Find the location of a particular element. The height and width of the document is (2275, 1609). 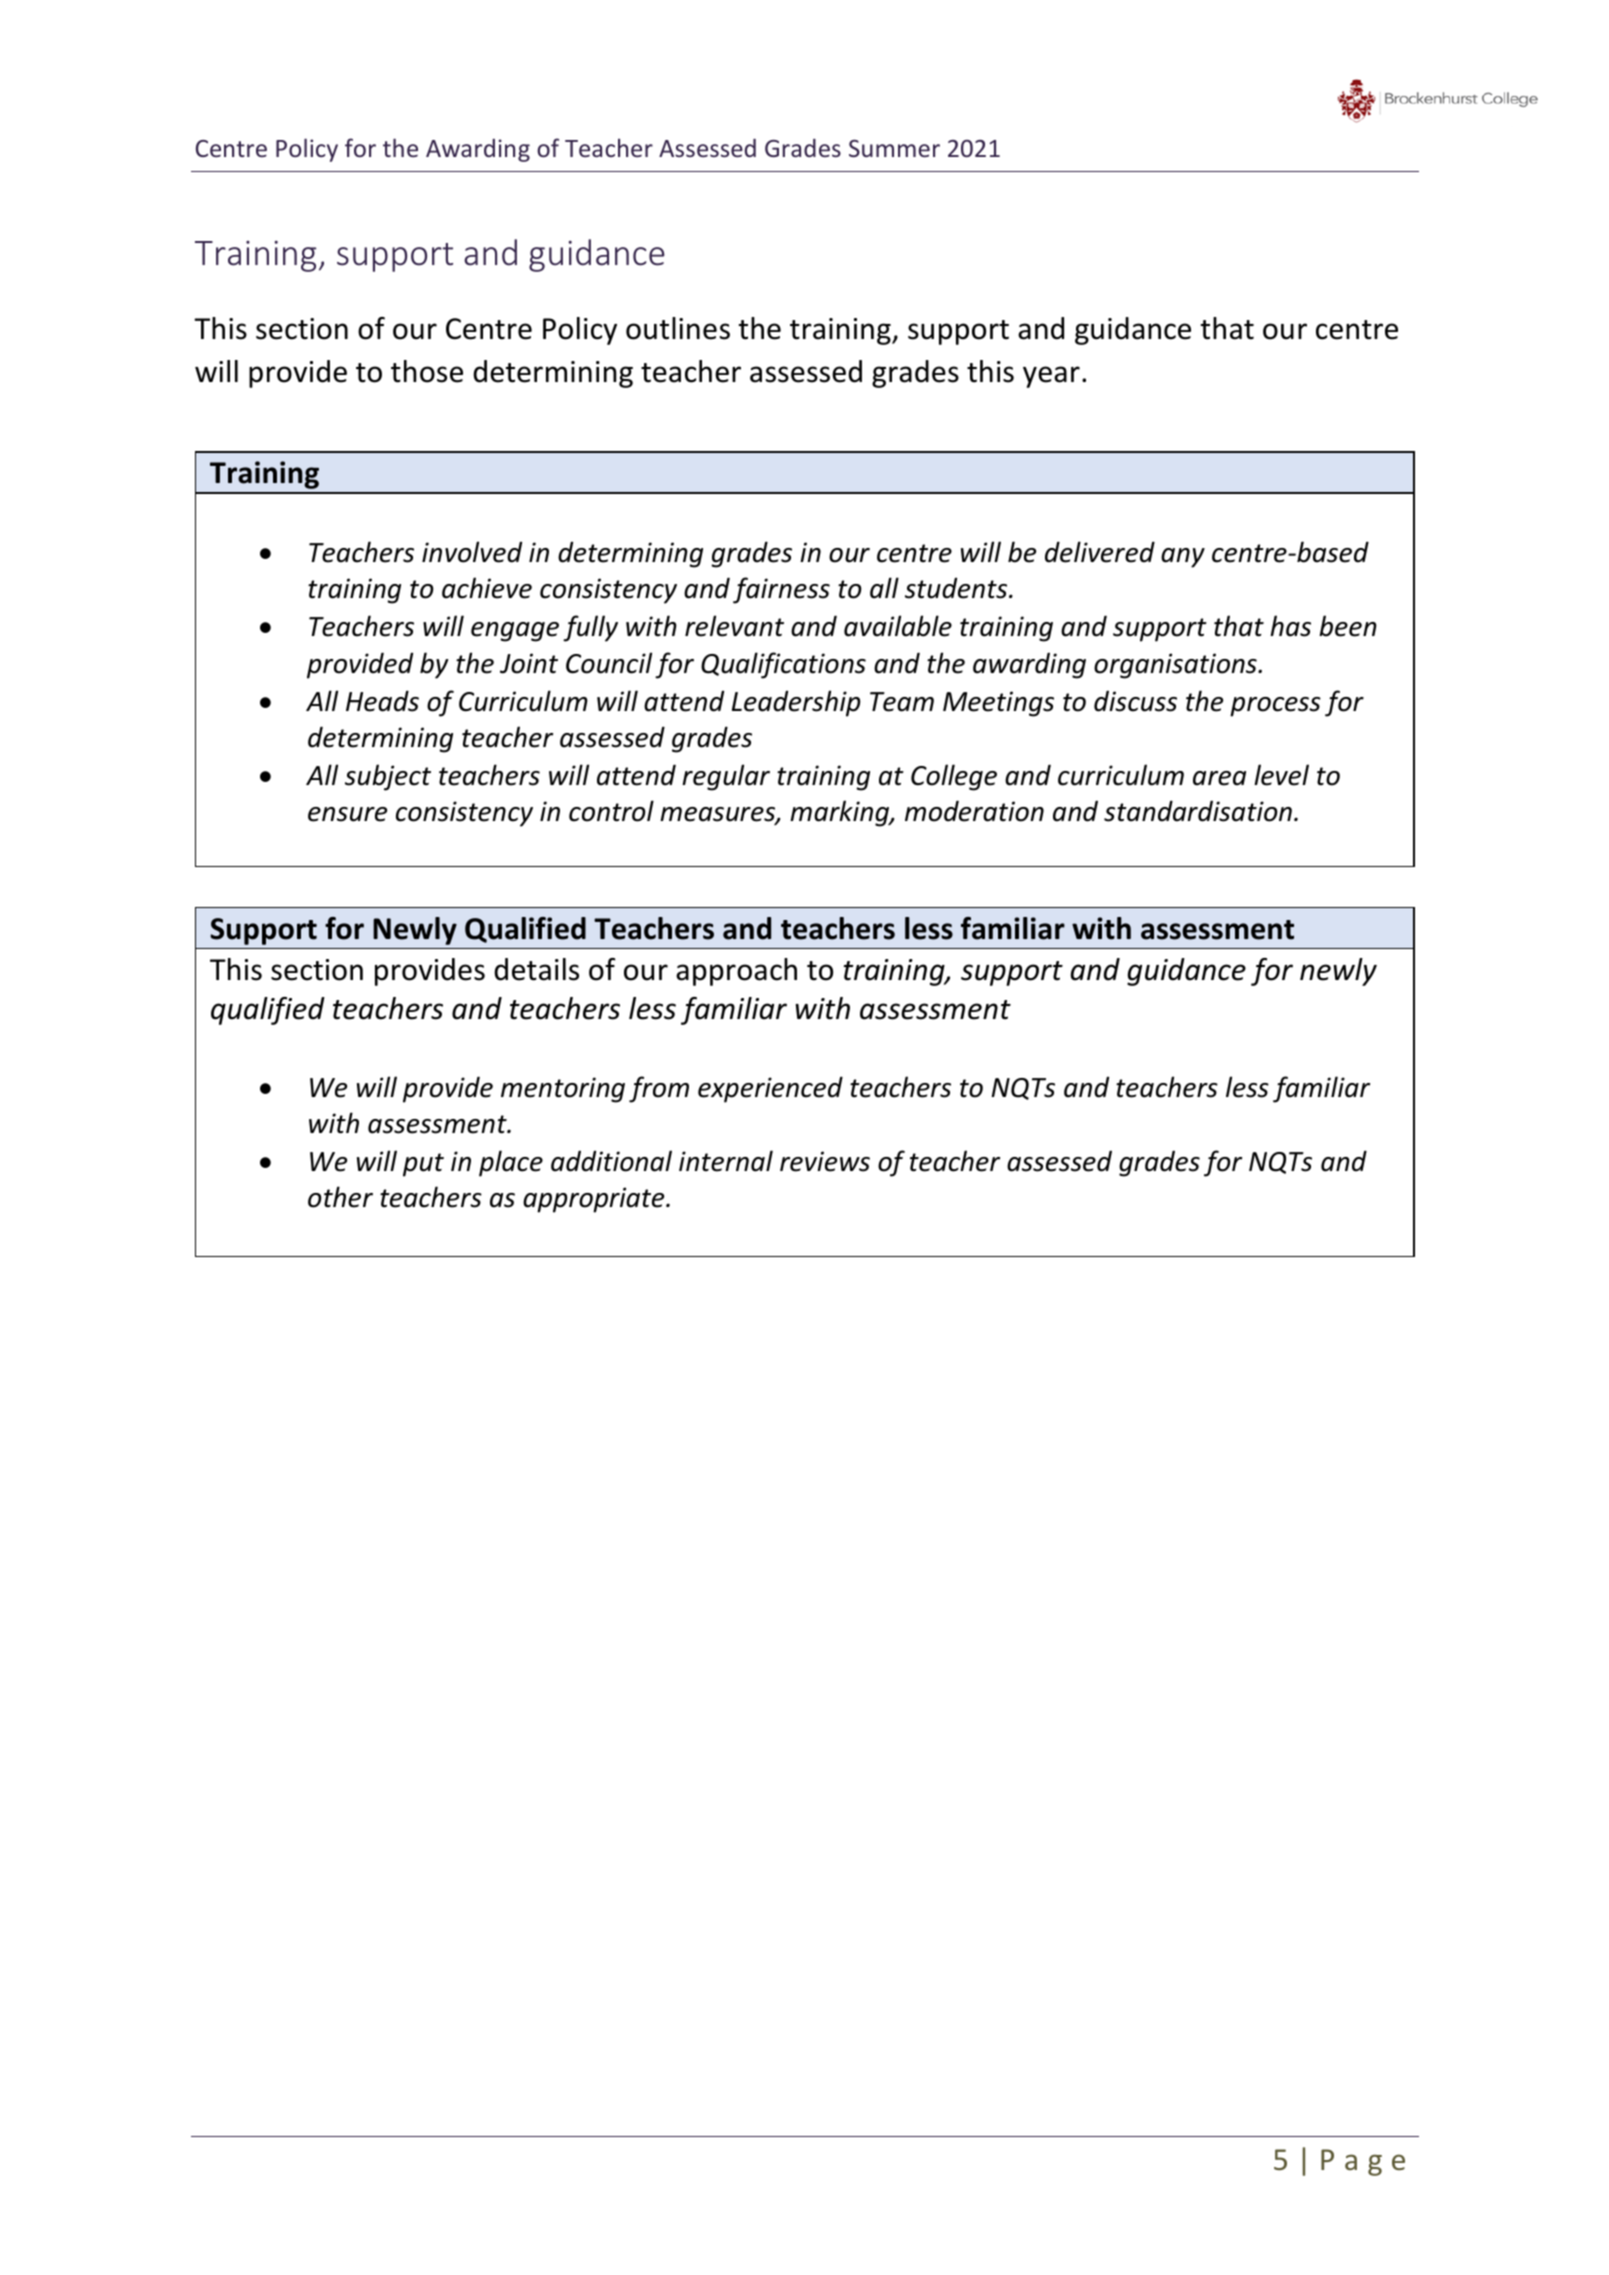

Joint is located at coordinates (529, 663).
